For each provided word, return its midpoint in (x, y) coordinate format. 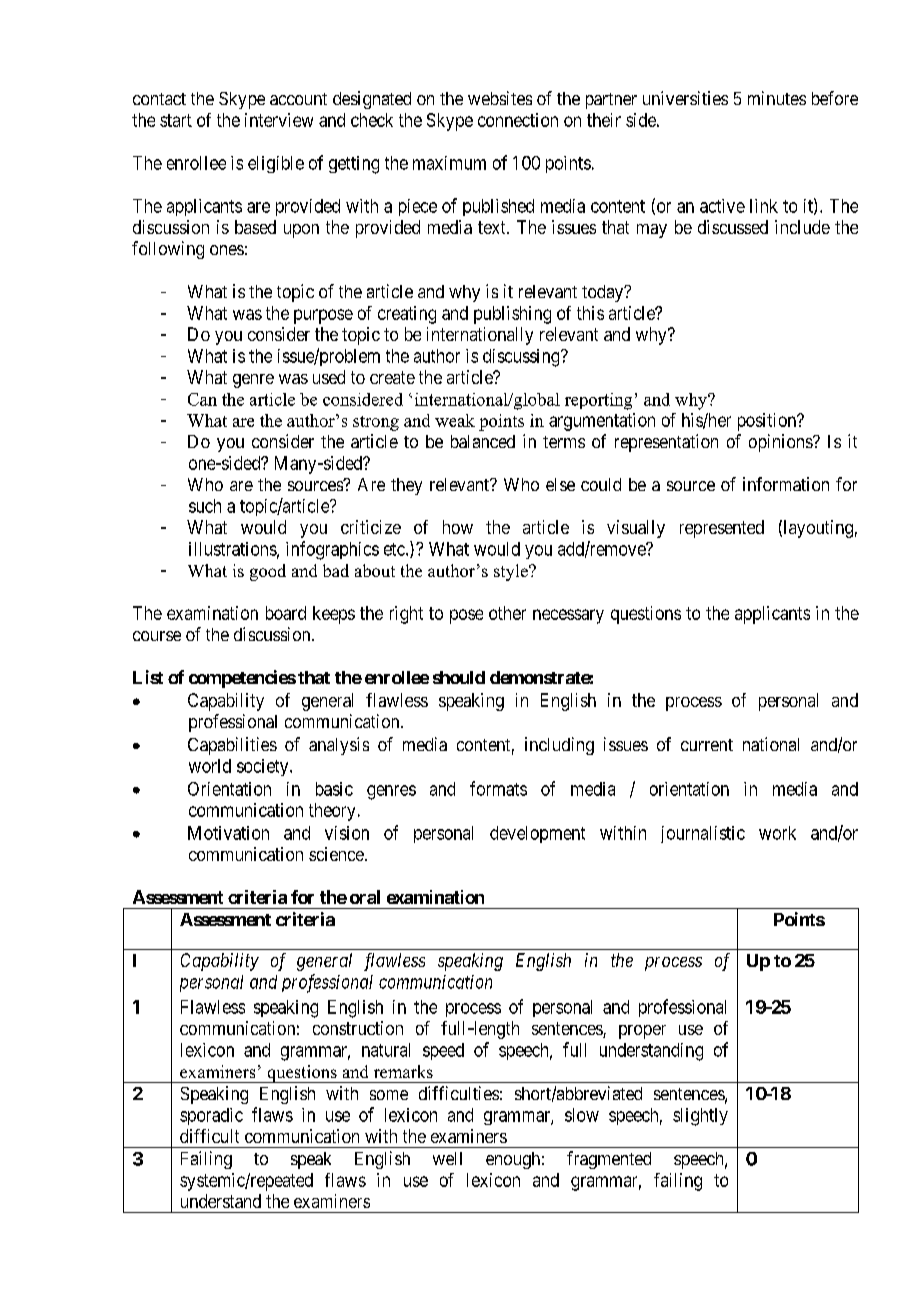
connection (518, 120)
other (507, 613)
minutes (777, 98)
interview (279, 120)
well (447, 1158)
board (286, 613)
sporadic (211, 1116)
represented (722, 529)
